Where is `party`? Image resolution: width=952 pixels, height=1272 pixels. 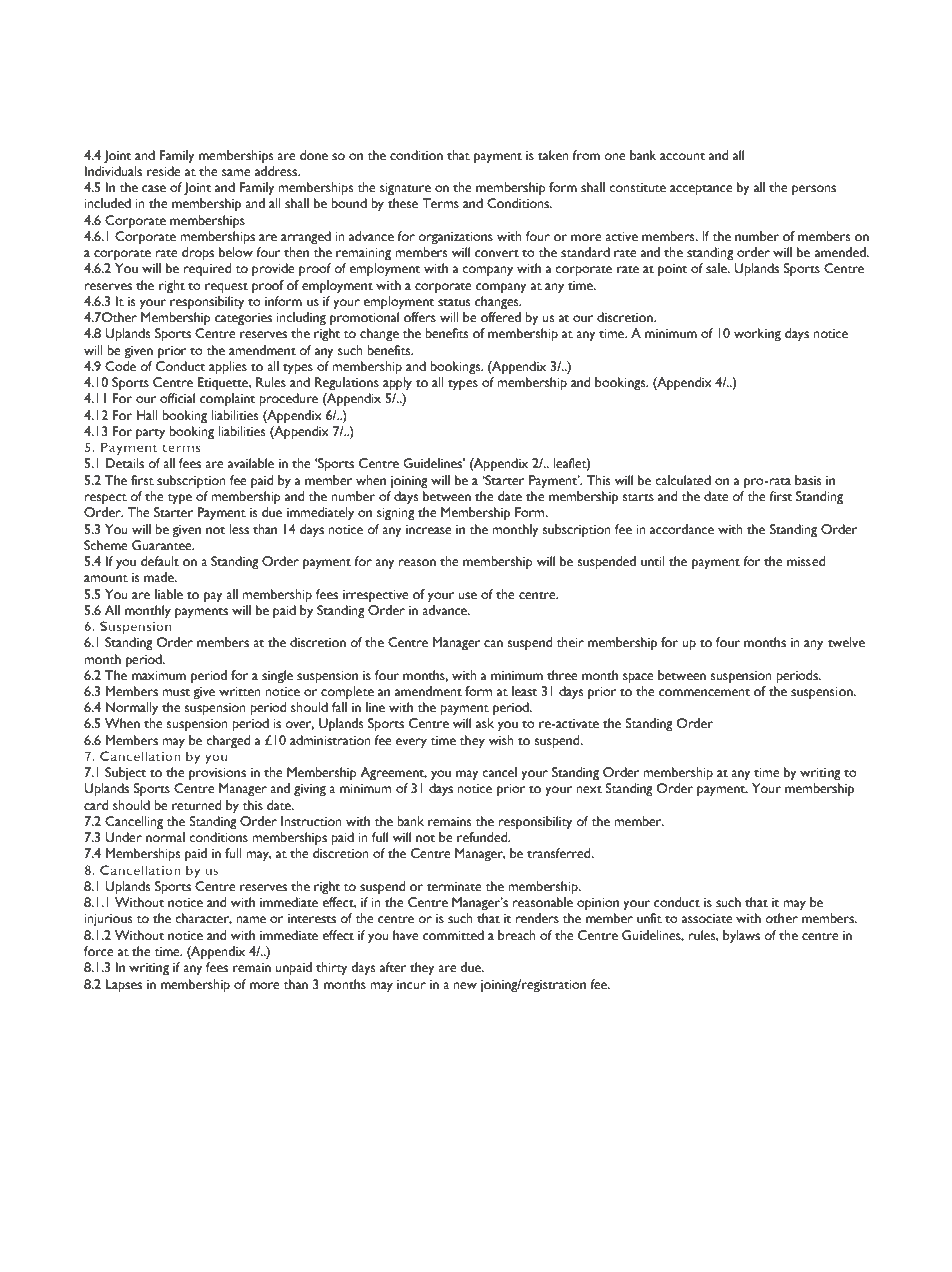
party is located at coordinates (150, 434).
